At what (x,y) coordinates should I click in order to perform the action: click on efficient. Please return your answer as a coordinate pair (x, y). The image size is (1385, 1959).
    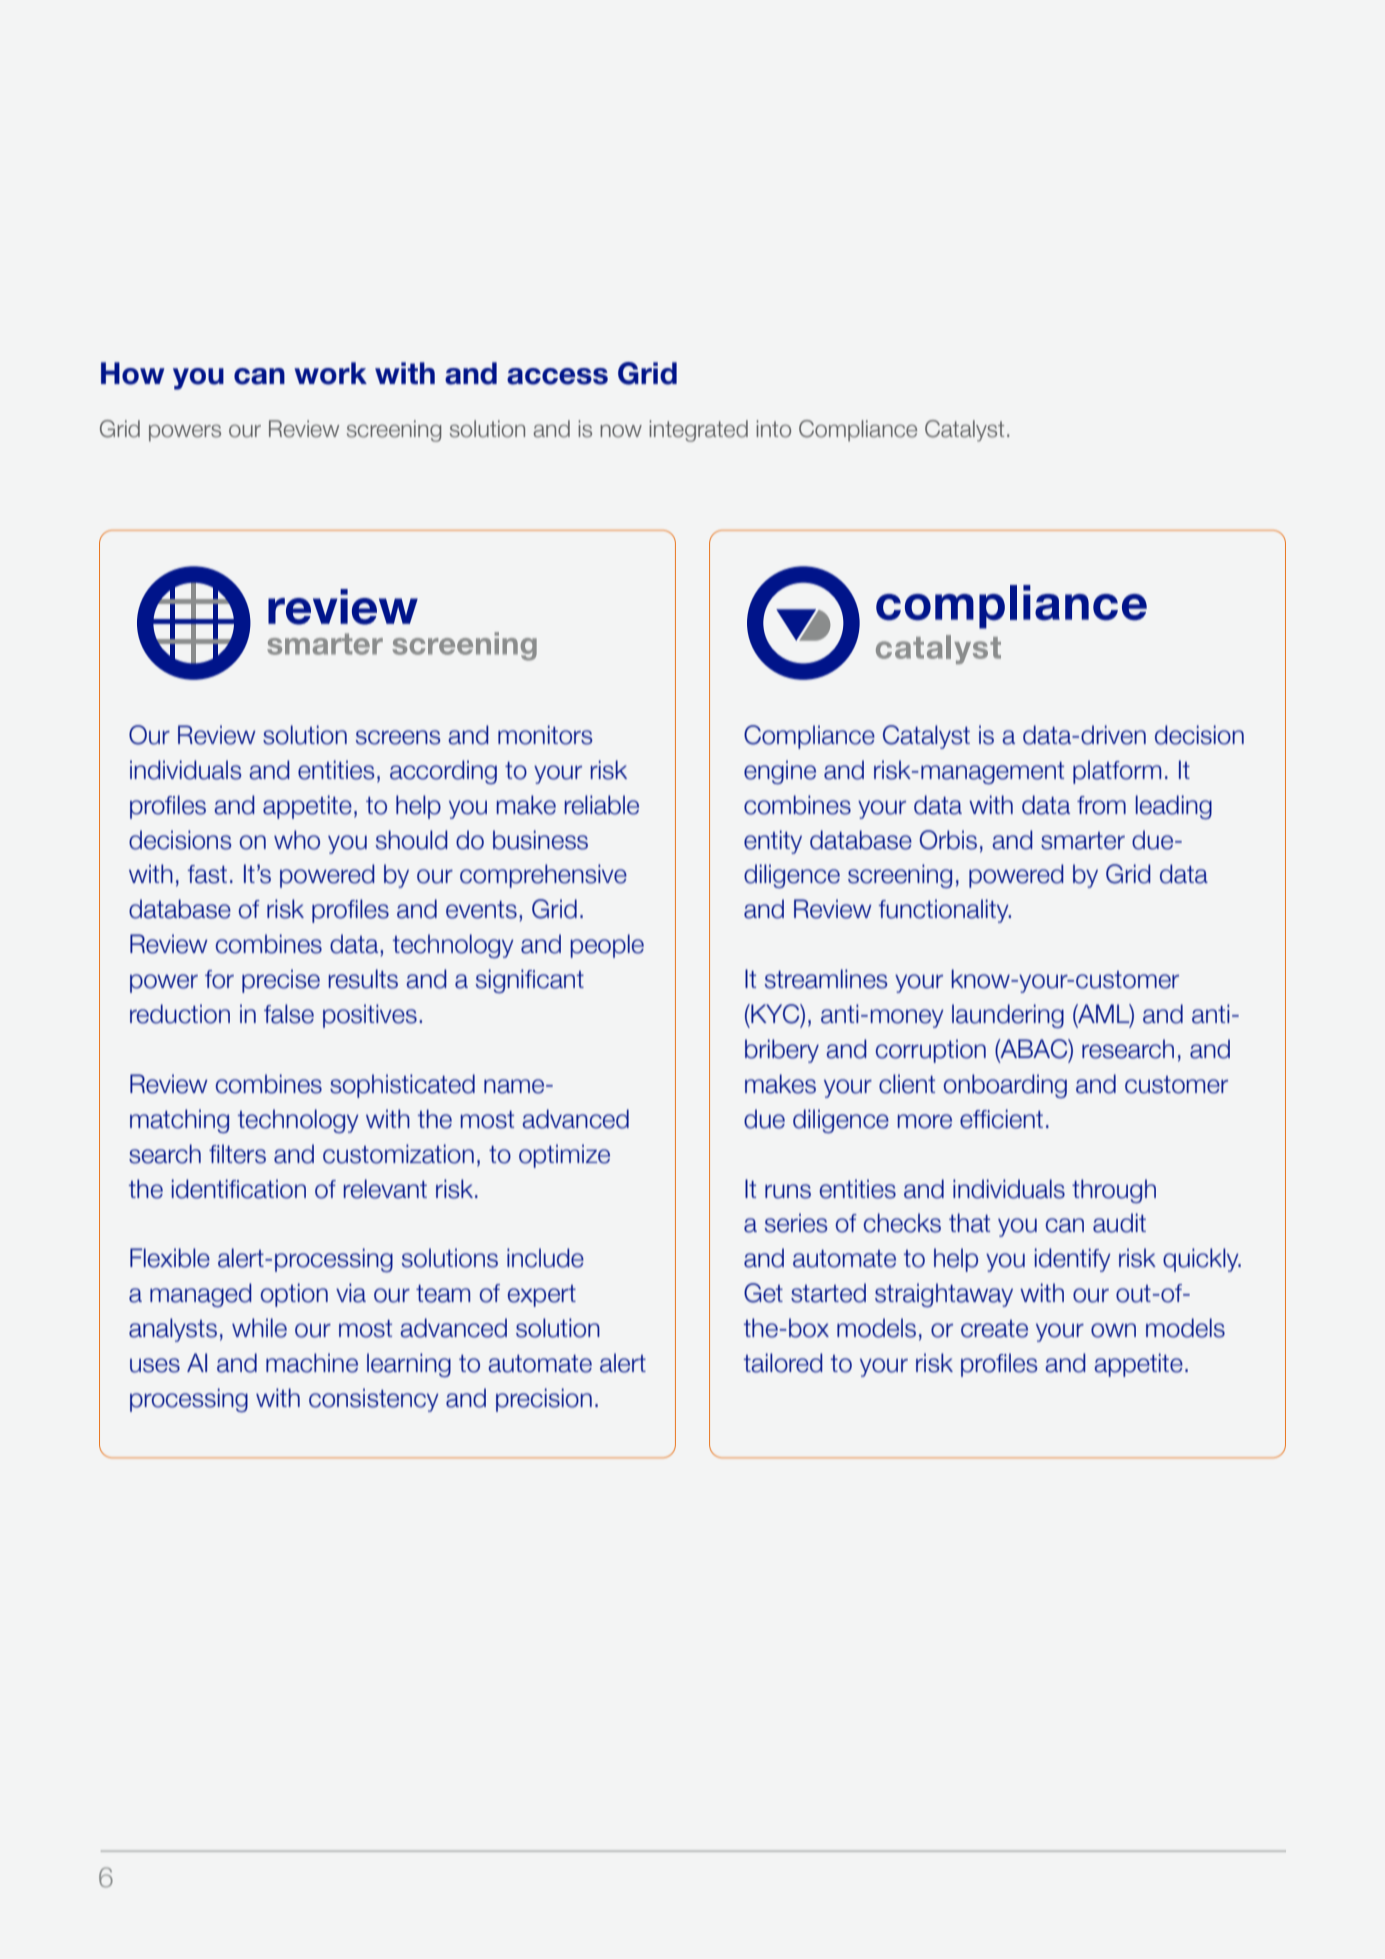
    Looking at the image, I should click on (1001, 1119).
